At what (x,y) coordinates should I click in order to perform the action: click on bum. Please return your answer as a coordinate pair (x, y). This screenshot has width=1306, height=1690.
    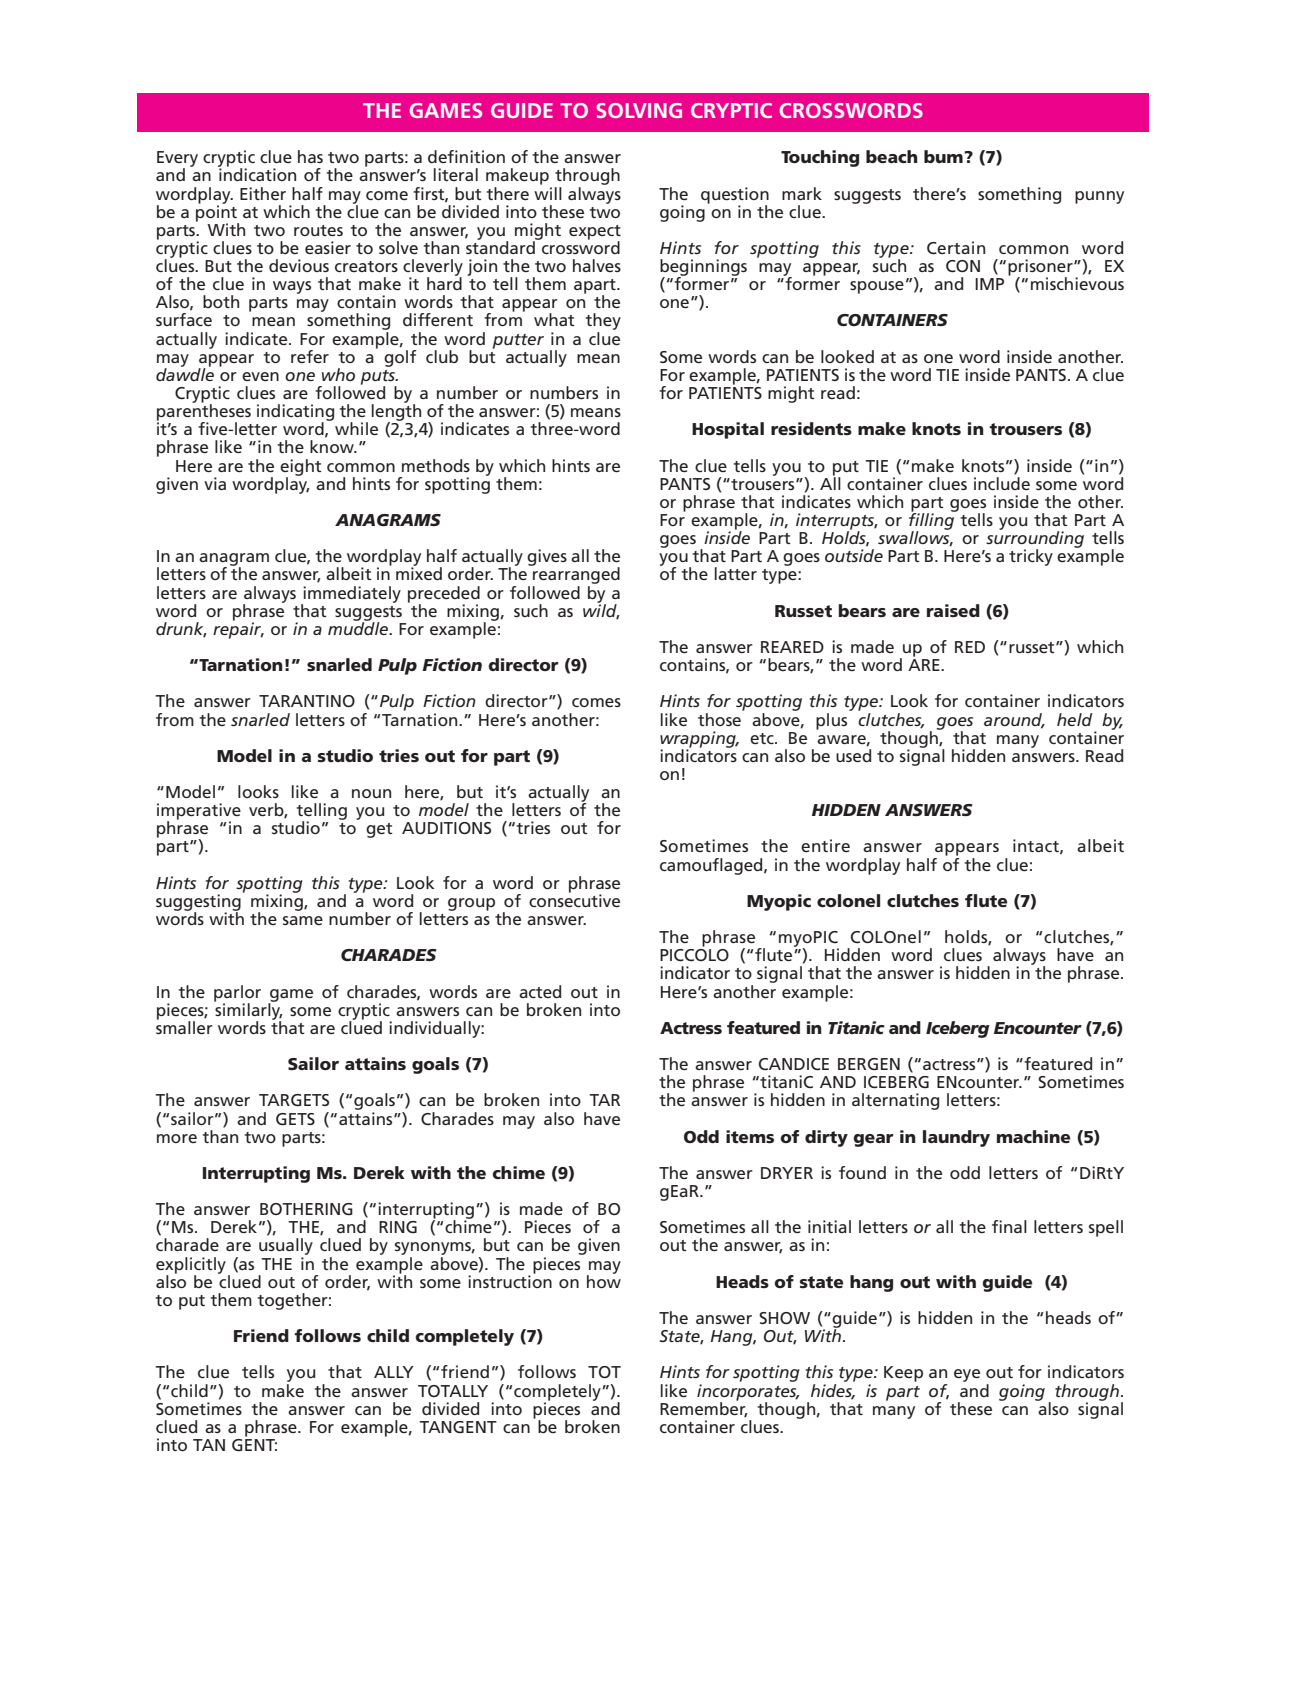
    Looking at the image, I should click on (944, 156).
